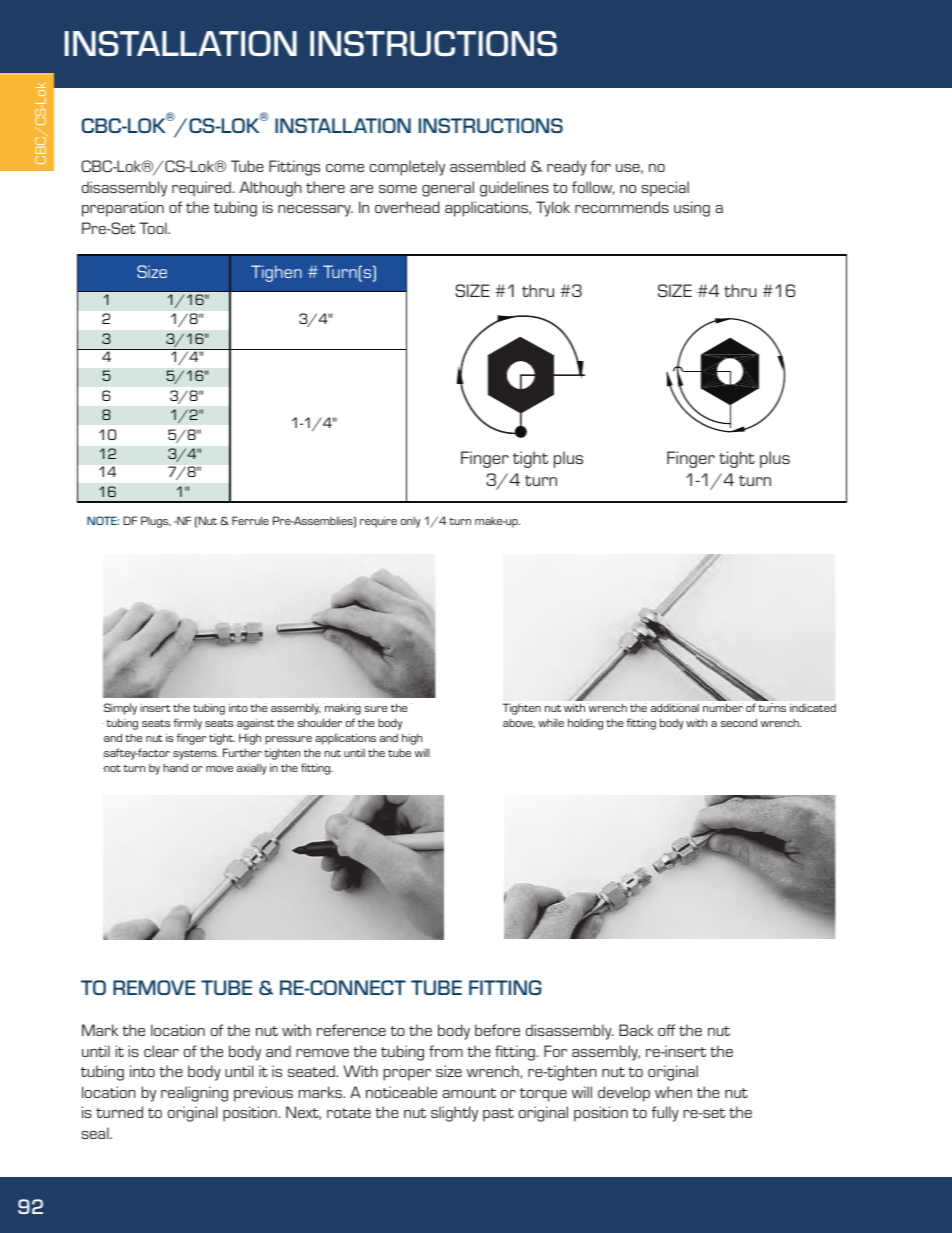 The width and height of the screenshot is (952, 1233). What do you see at coordinates (156, 522) in the screenshot?
I see `Plugs` at bounding box center [156, 522].
